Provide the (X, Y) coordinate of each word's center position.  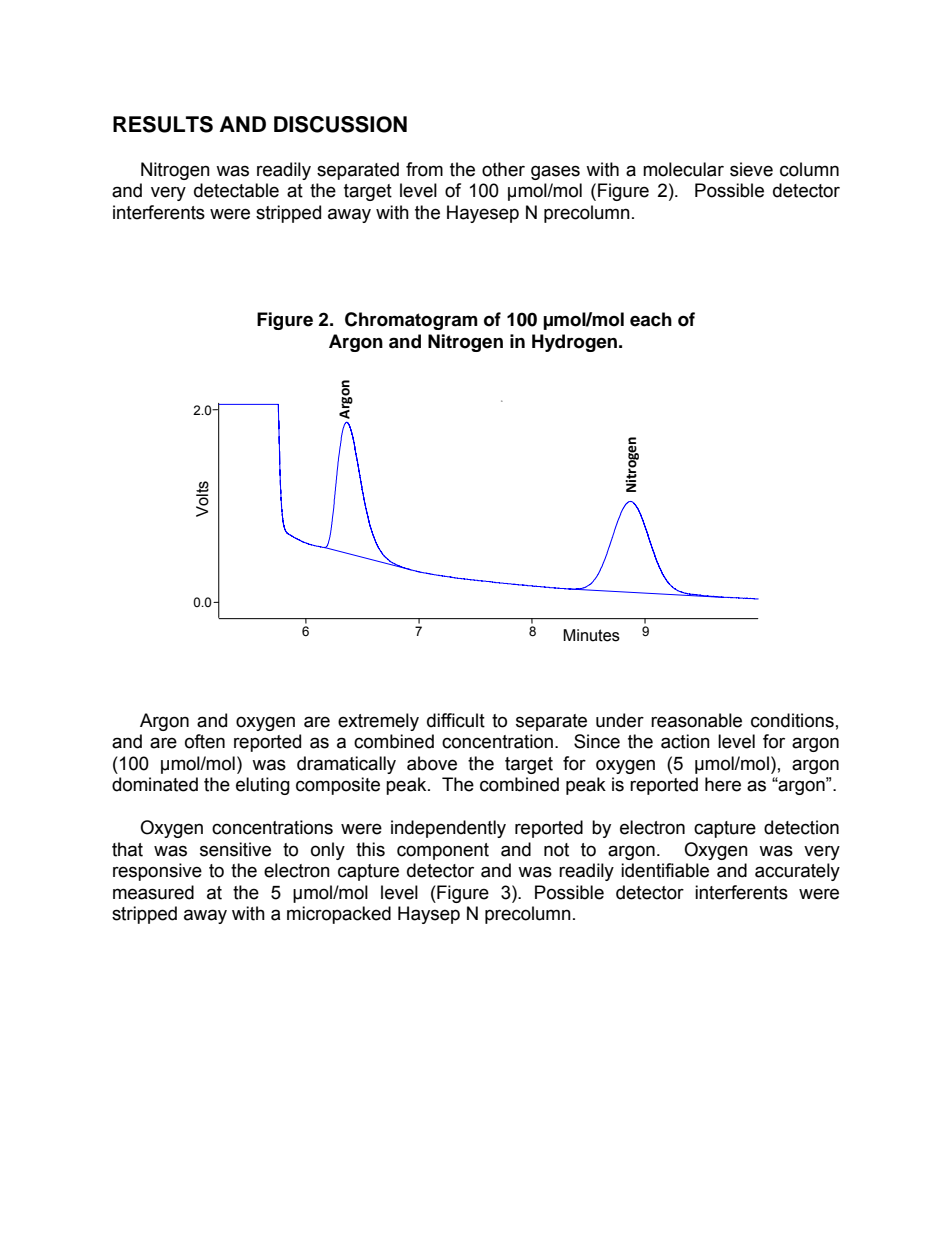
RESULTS (163, 124)
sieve (751, 169)
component (443, 851)
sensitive (235, 849)
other (503, 169)
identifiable (665, 870)
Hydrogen (574, 343)
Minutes (591, 635)
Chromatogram (411, 321)
